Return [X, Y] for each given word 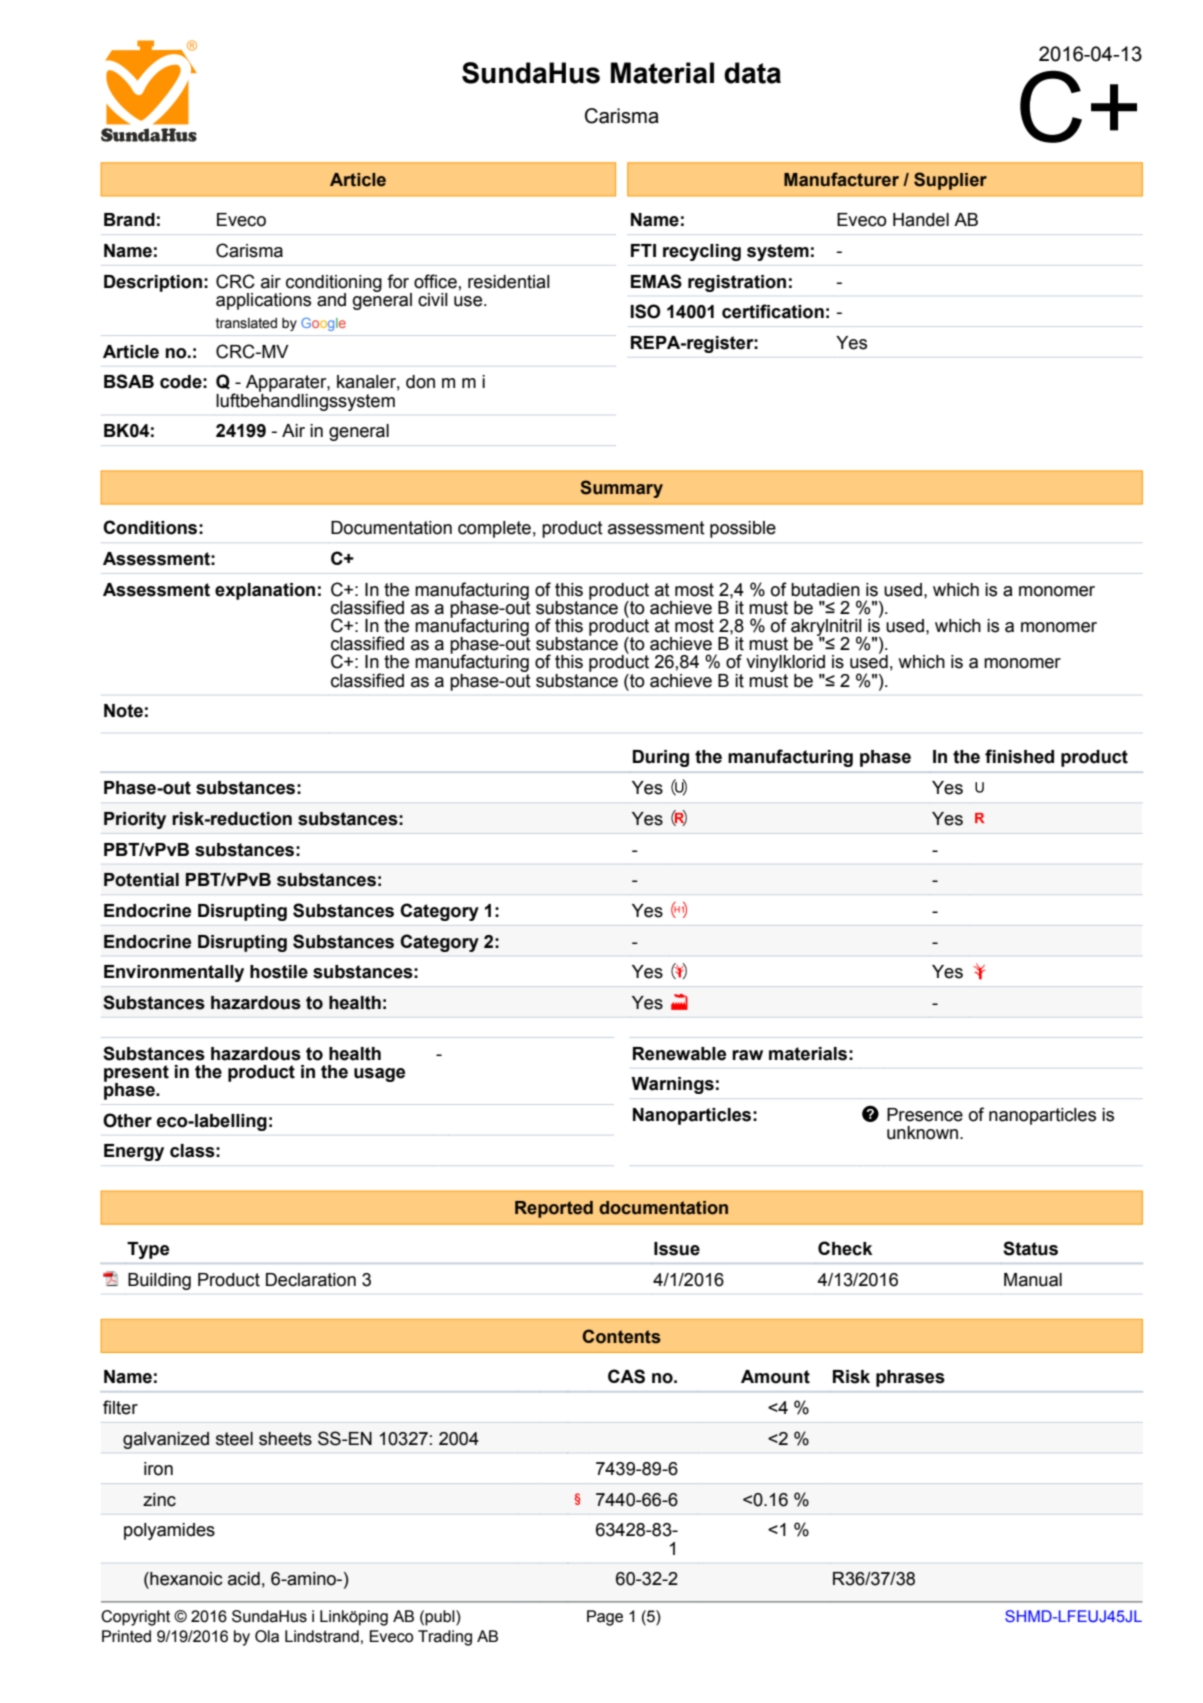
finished [1019, 756]
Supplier [950, 181]
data [752, 73]
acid [244, 1579]
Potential [141, 880]
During [661, 758]
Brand [129, 220]
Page [605, 1618]
